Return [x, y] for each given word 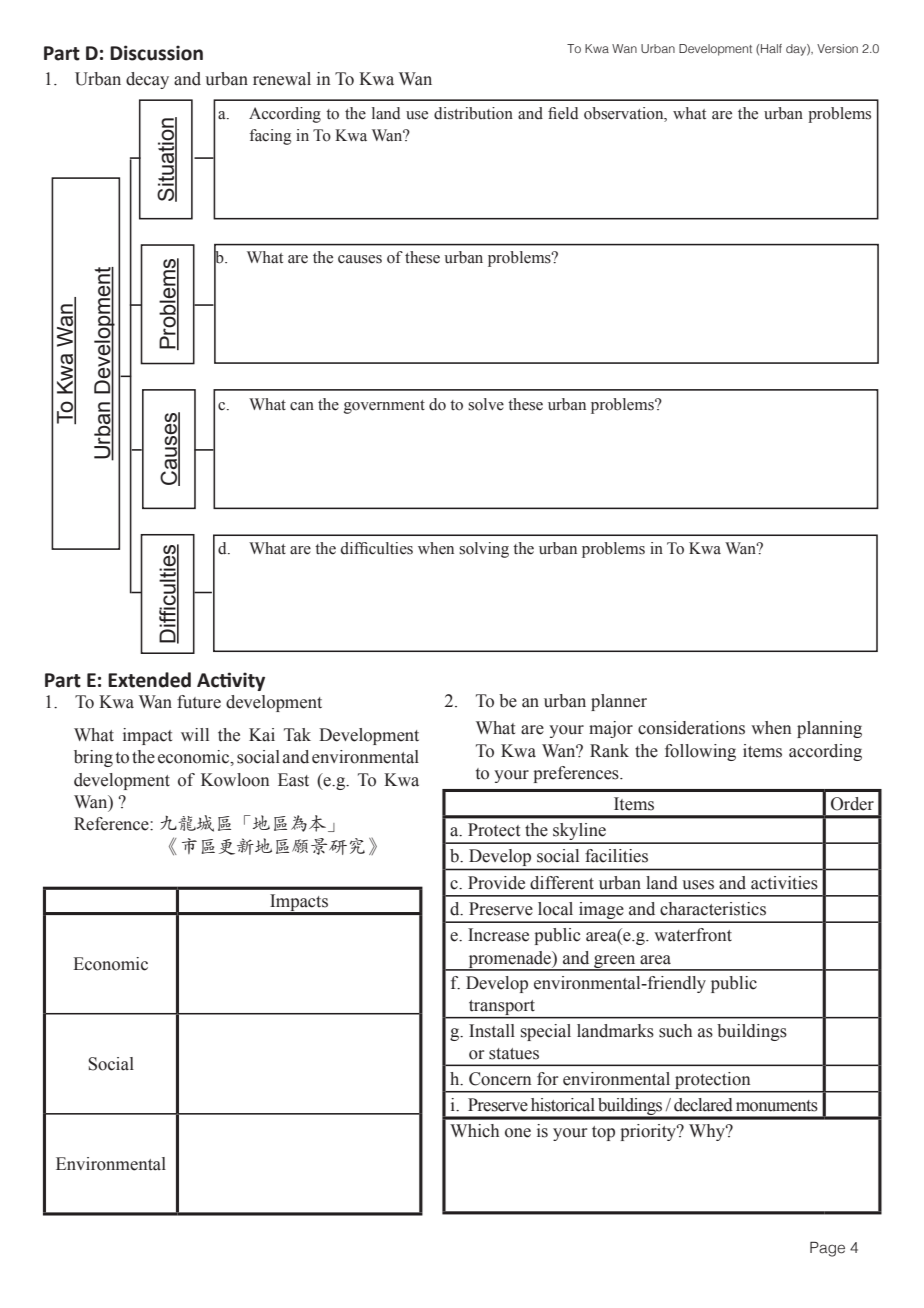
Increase [498, 935]
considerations [691, 728]
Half [771, 48]
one [518, 1133]
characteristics [713, 909]
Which [474, 1131]
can [302, 406]
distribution [473, 113]
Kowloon [235, 780]
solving [484, 550]
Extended [149, 680]
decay [147, 80]
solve [486, 404]
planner [619, 702]
